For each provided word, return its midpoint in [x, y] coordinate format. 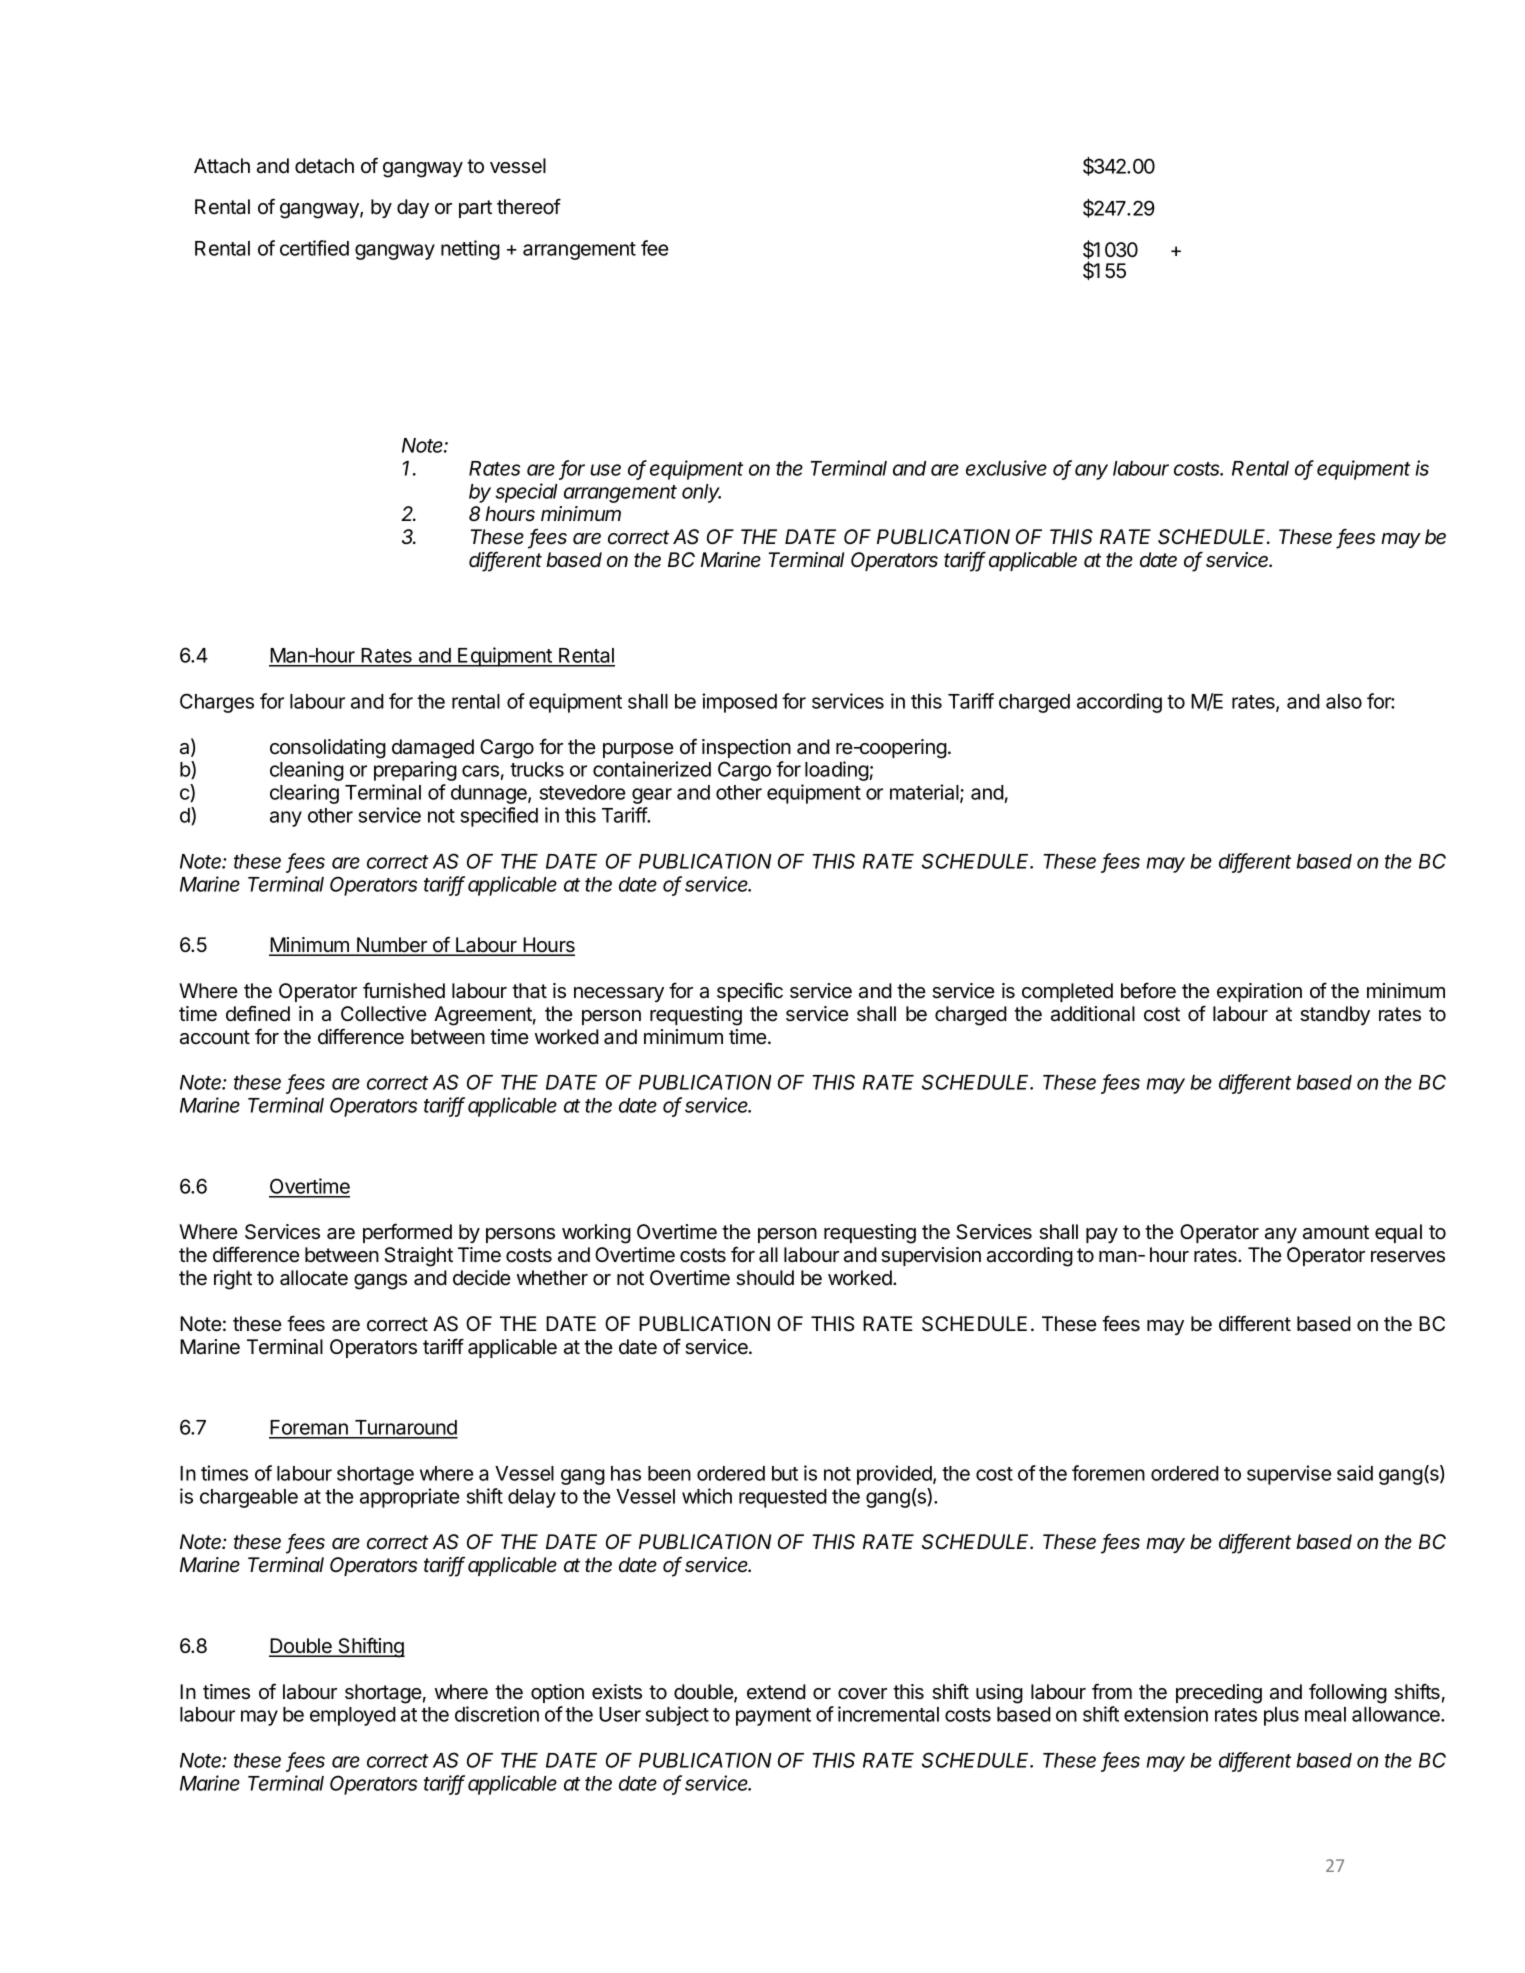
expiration [1259, 992]
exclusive [1006, 468]
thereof [529, 206]
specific [750, 992]
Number [392, 946]
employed [353, 1716]
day [413, 208]
